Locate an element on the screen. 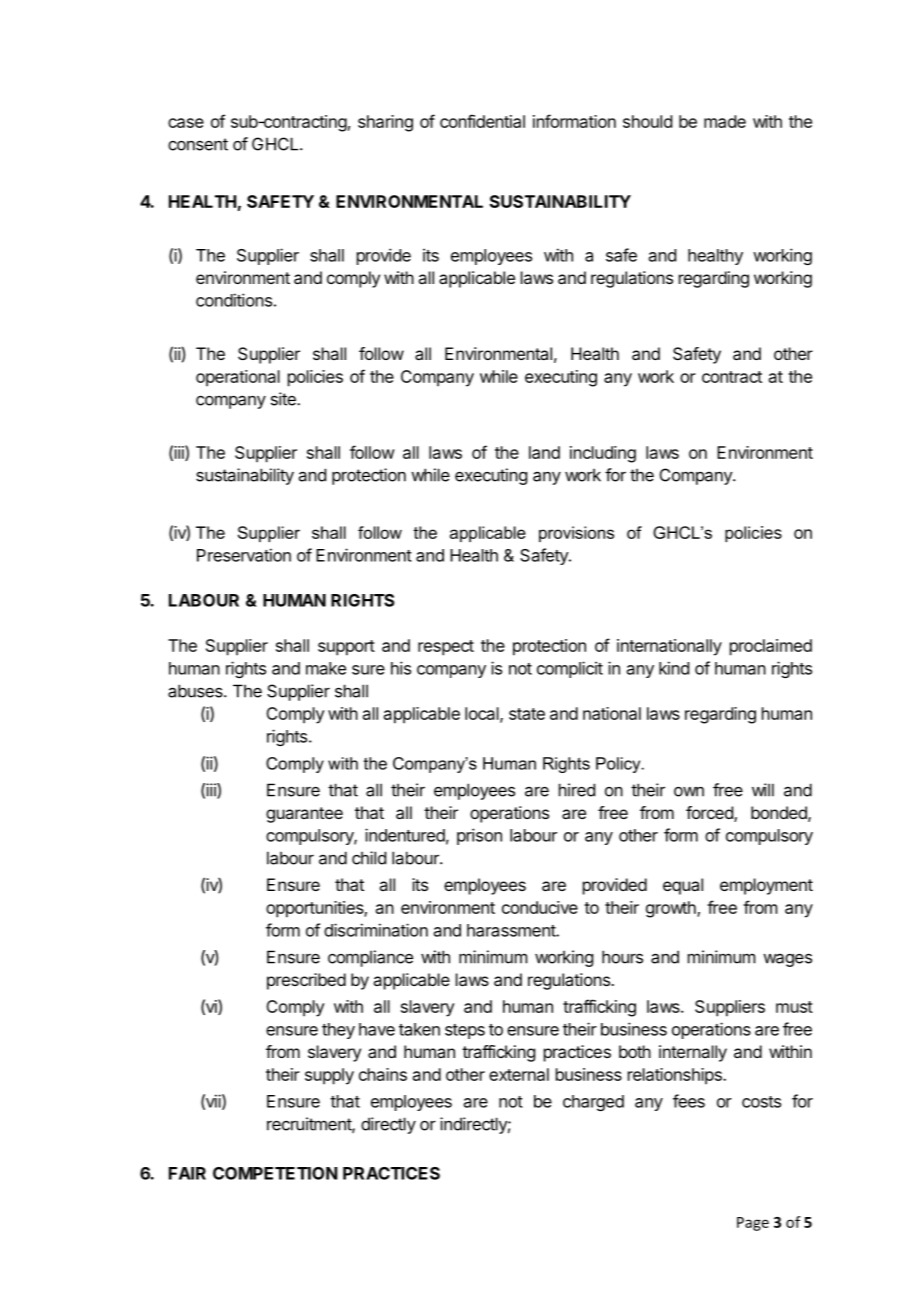 The image size is (924, 1308). abuses is located at coordinates (196, 691).
